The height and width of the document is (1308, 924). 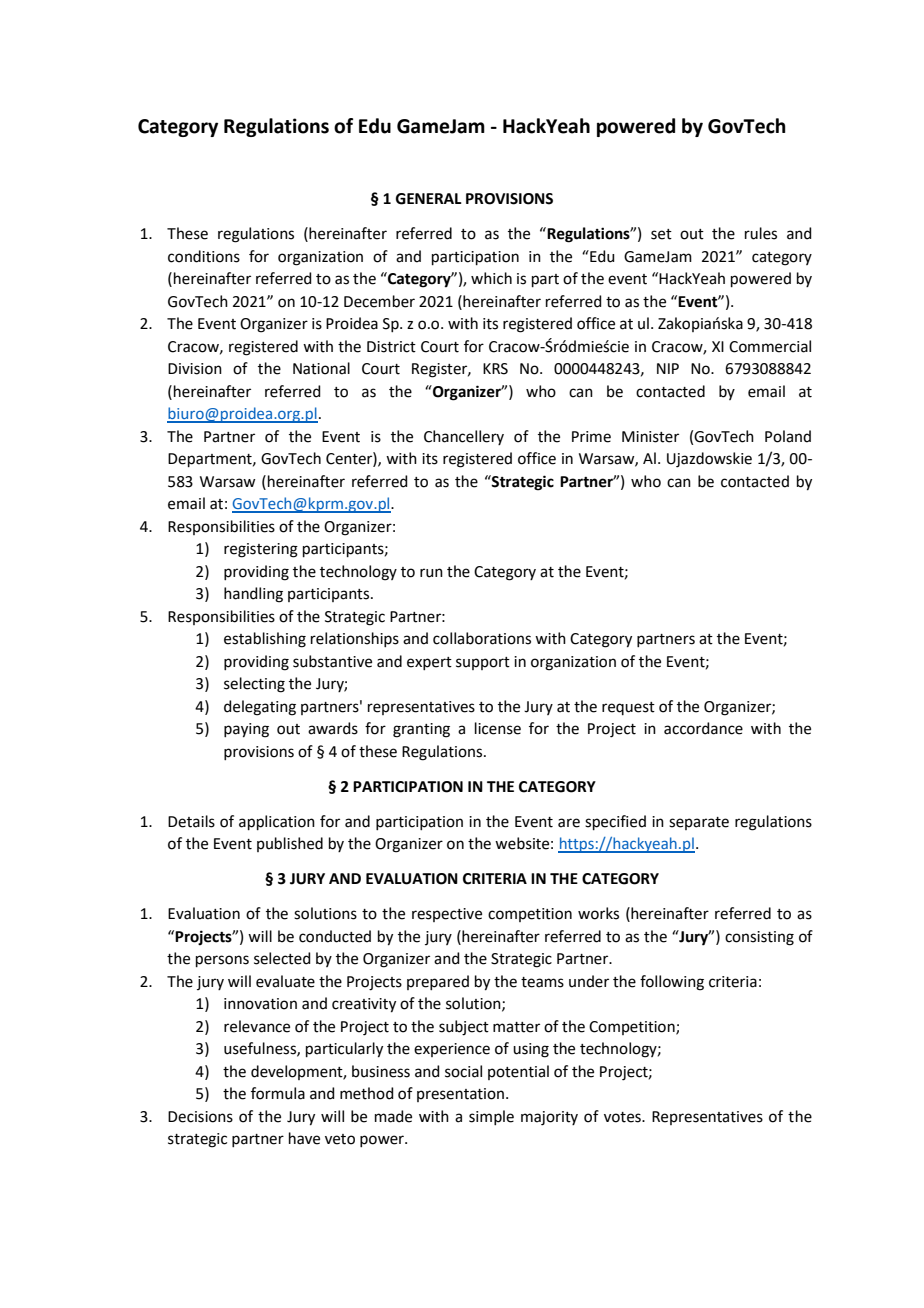 What do you see at coordinates (491, 278) in the document?
I see `which` at bounding box center [491, 278].
